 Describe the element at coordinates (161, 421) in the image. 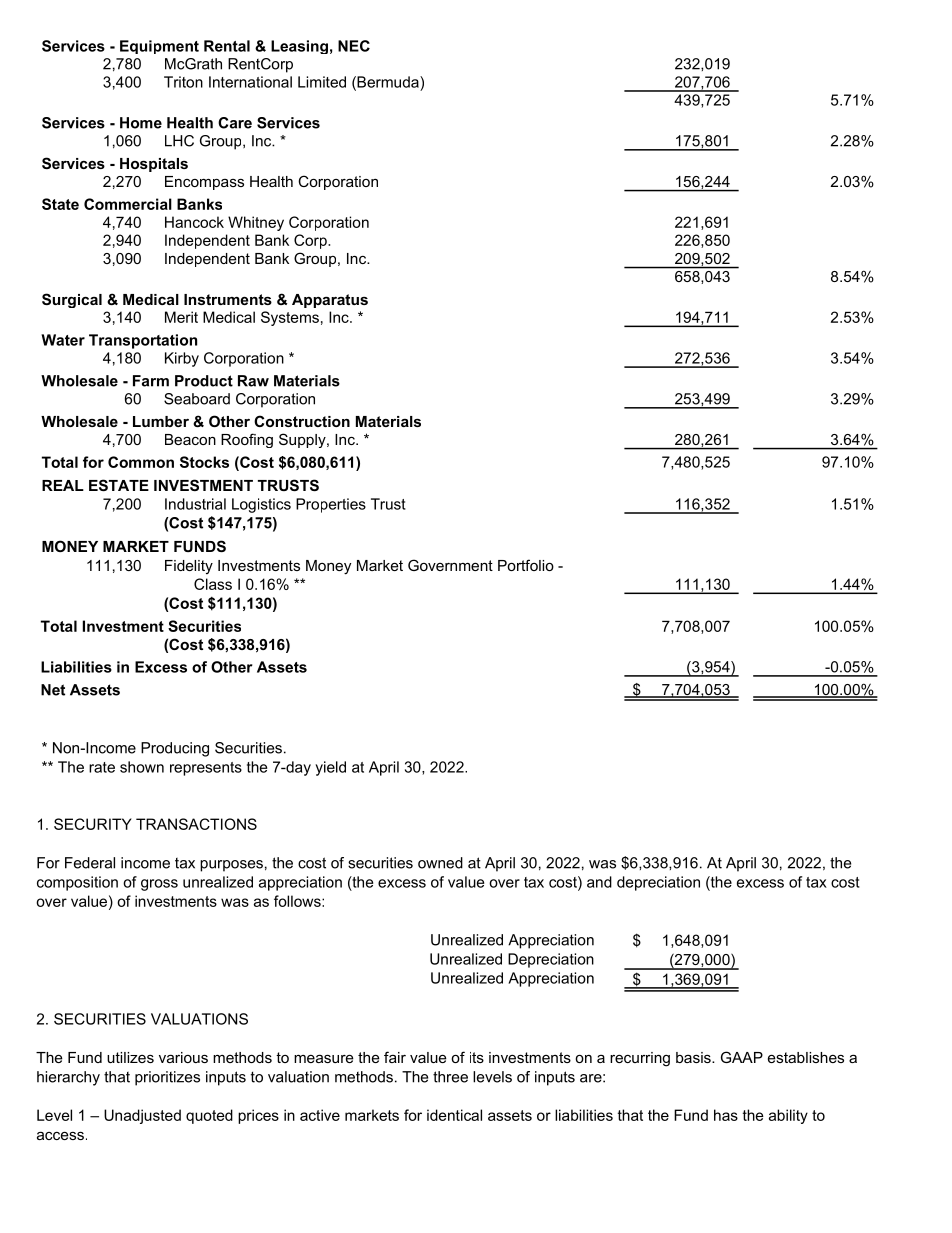

I see `Lumber` at that location.
